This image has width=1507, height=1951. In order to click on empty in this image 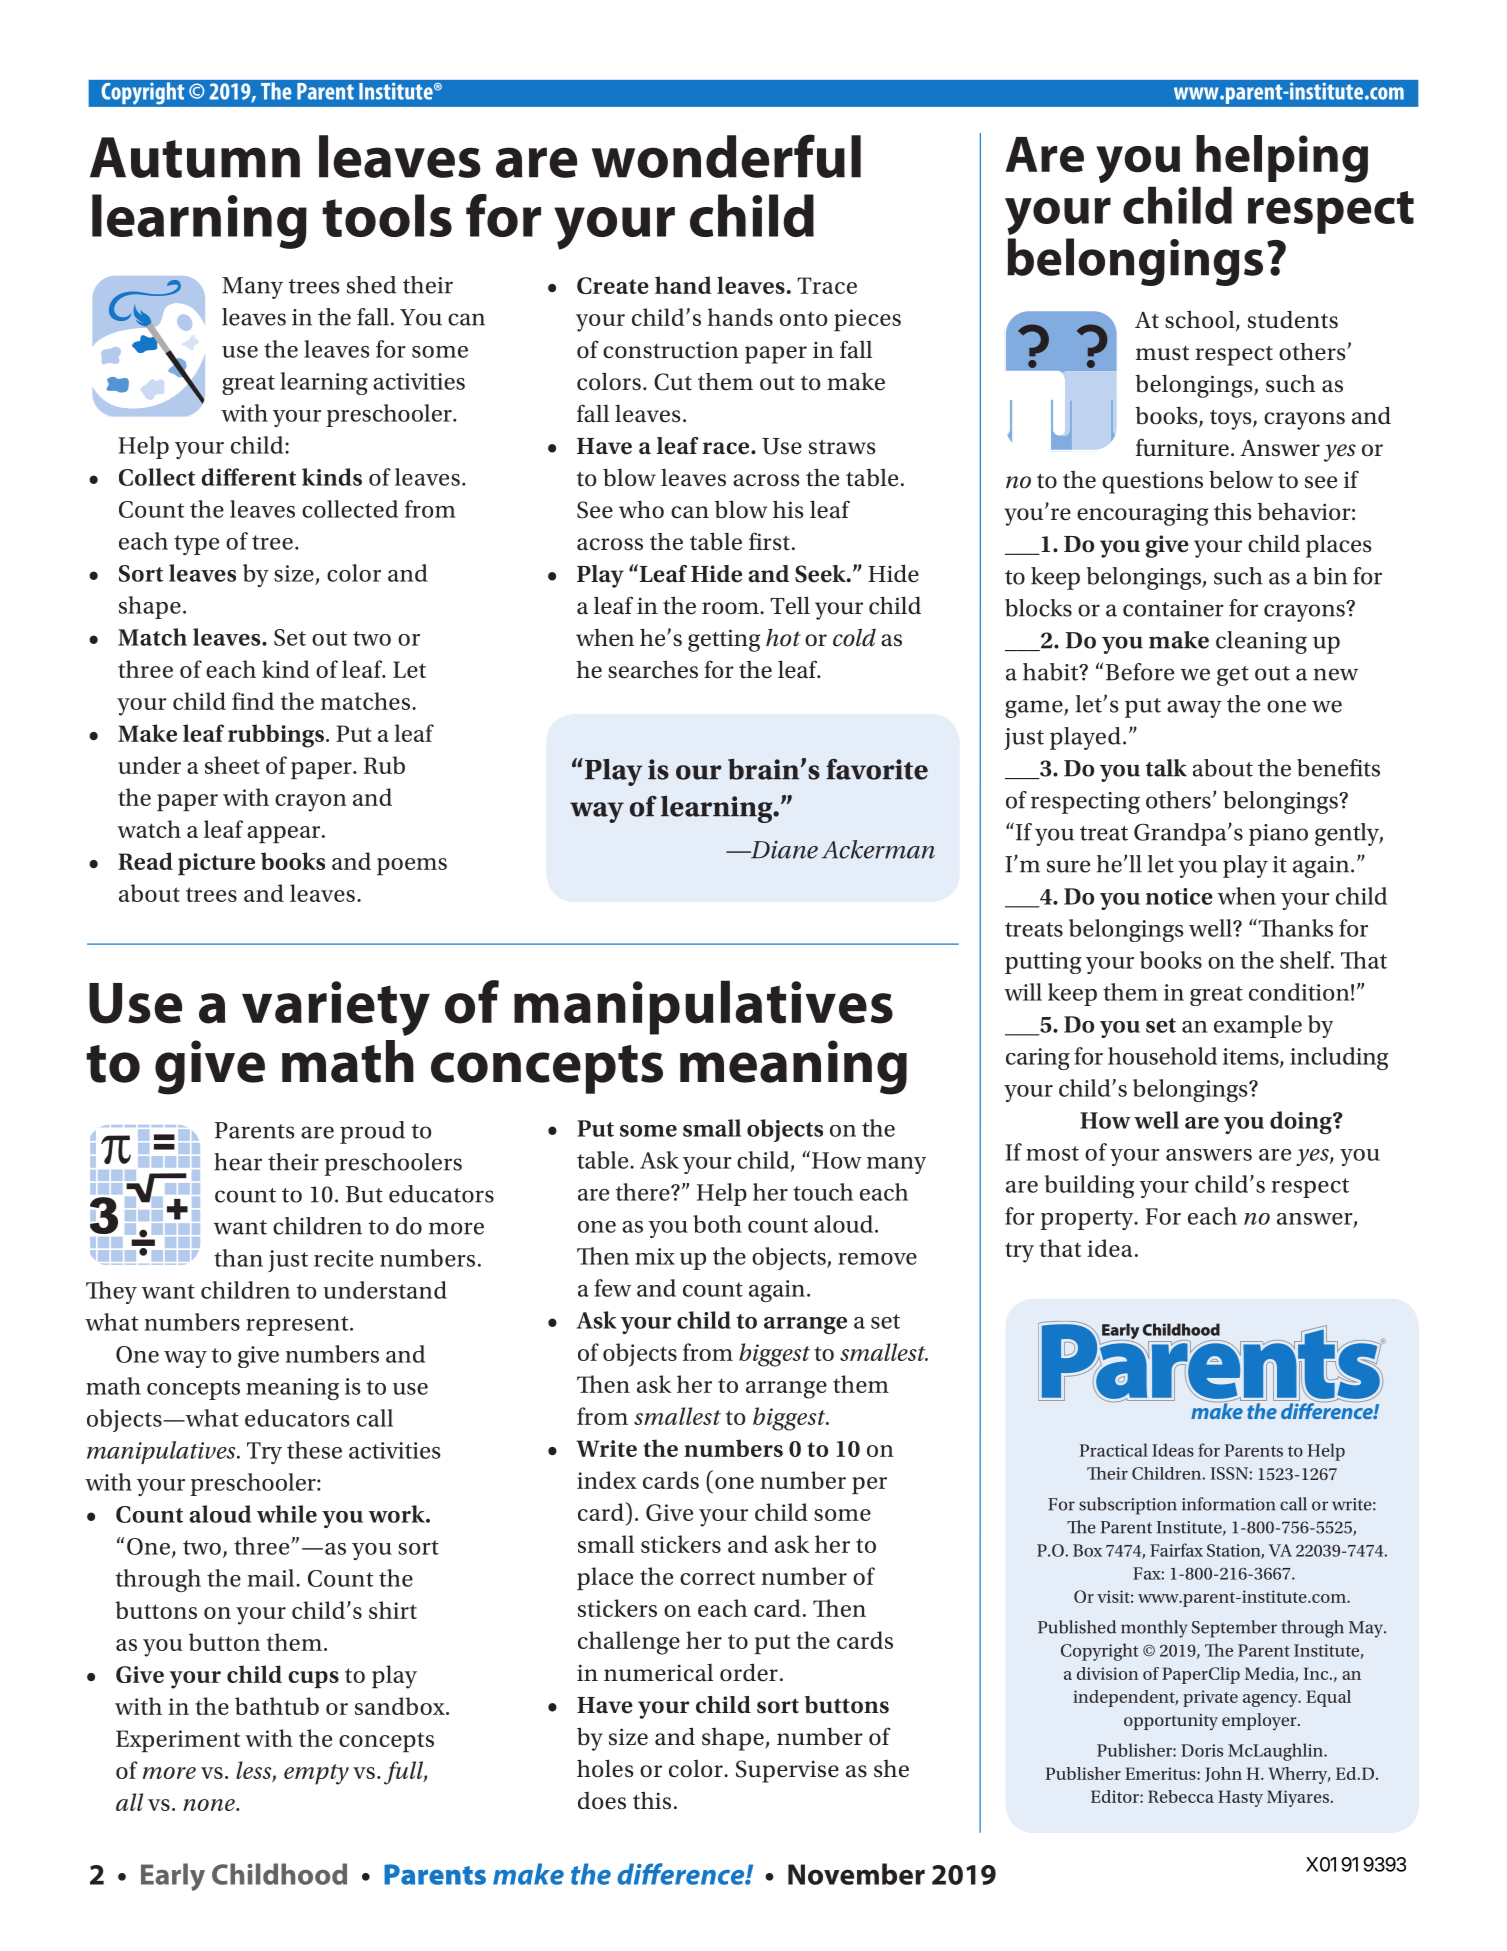, I will do `click(316, 1774)`.
